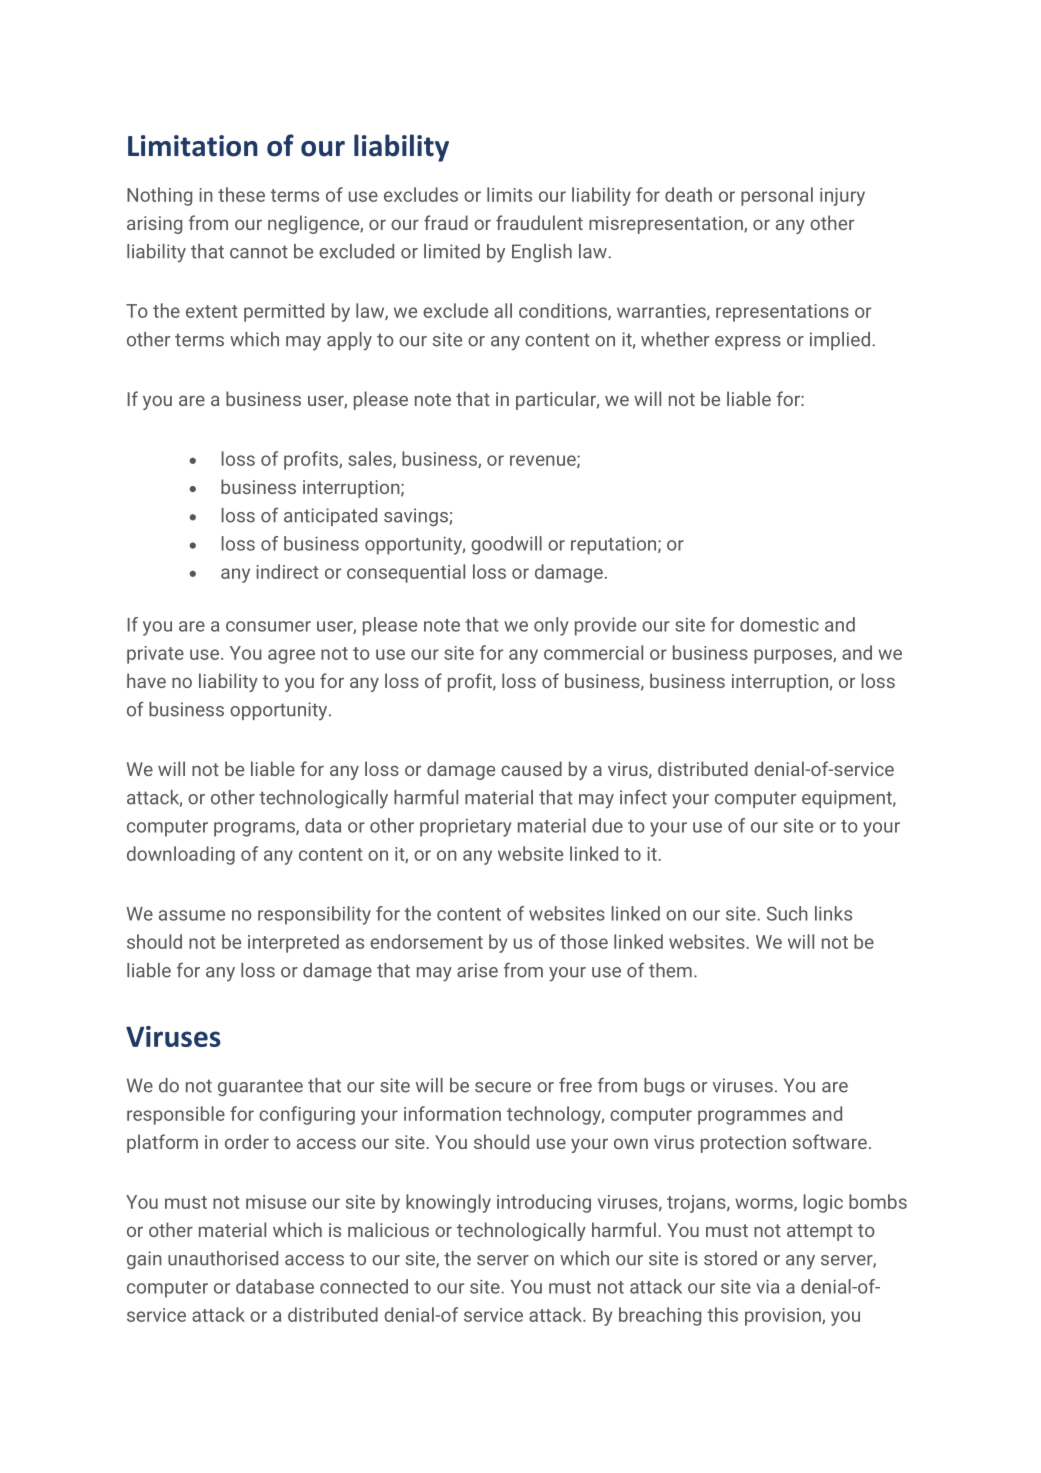 The width and height of the screenshot is (1041, 1473). What do you see at coordinates (241, 194) in the screenshot?
I see `these` at bounding box center [241, 194].
